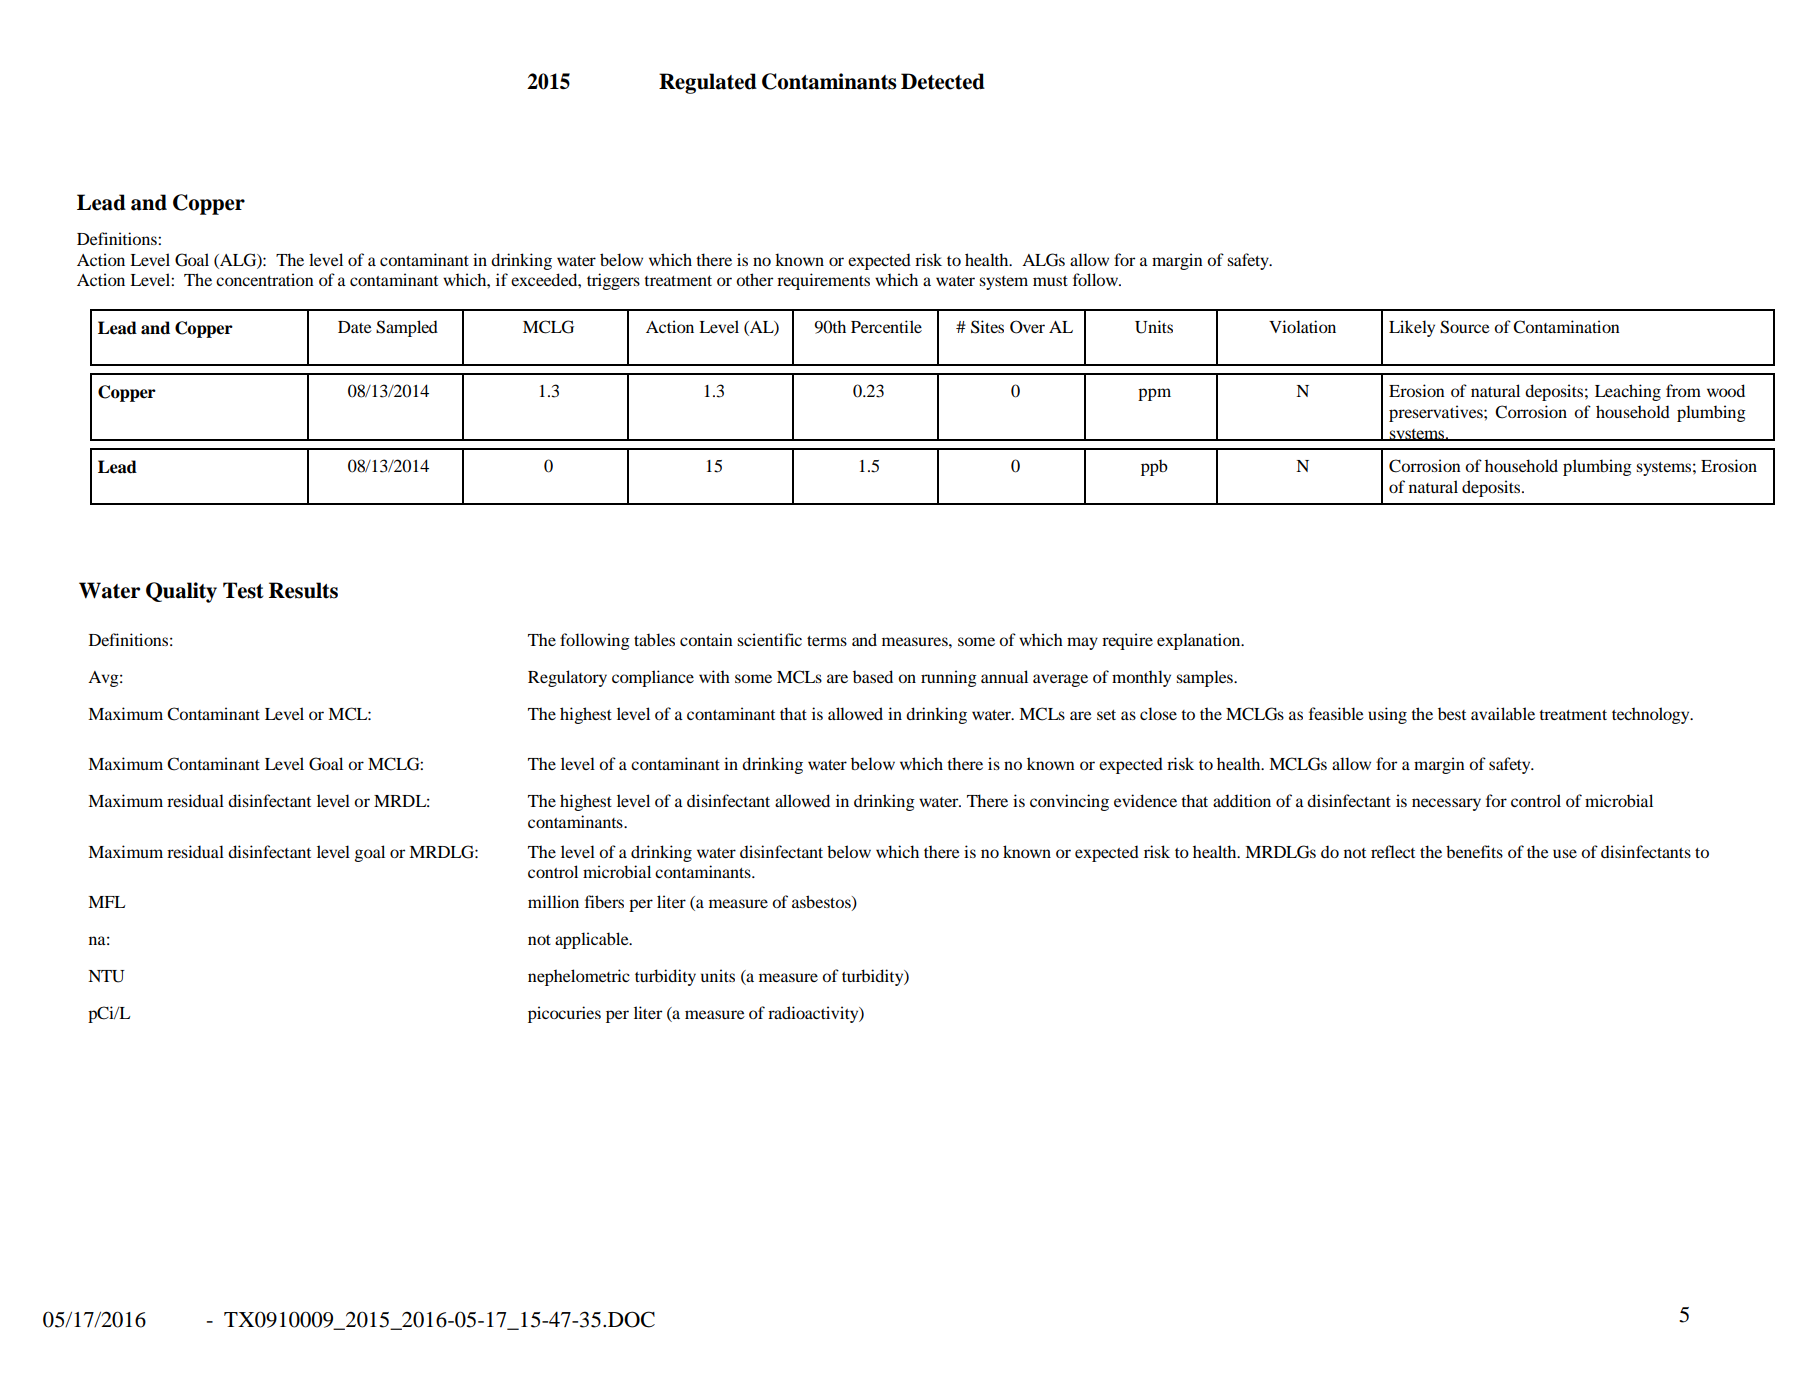  I want to click on available, so click(1503, 713).
